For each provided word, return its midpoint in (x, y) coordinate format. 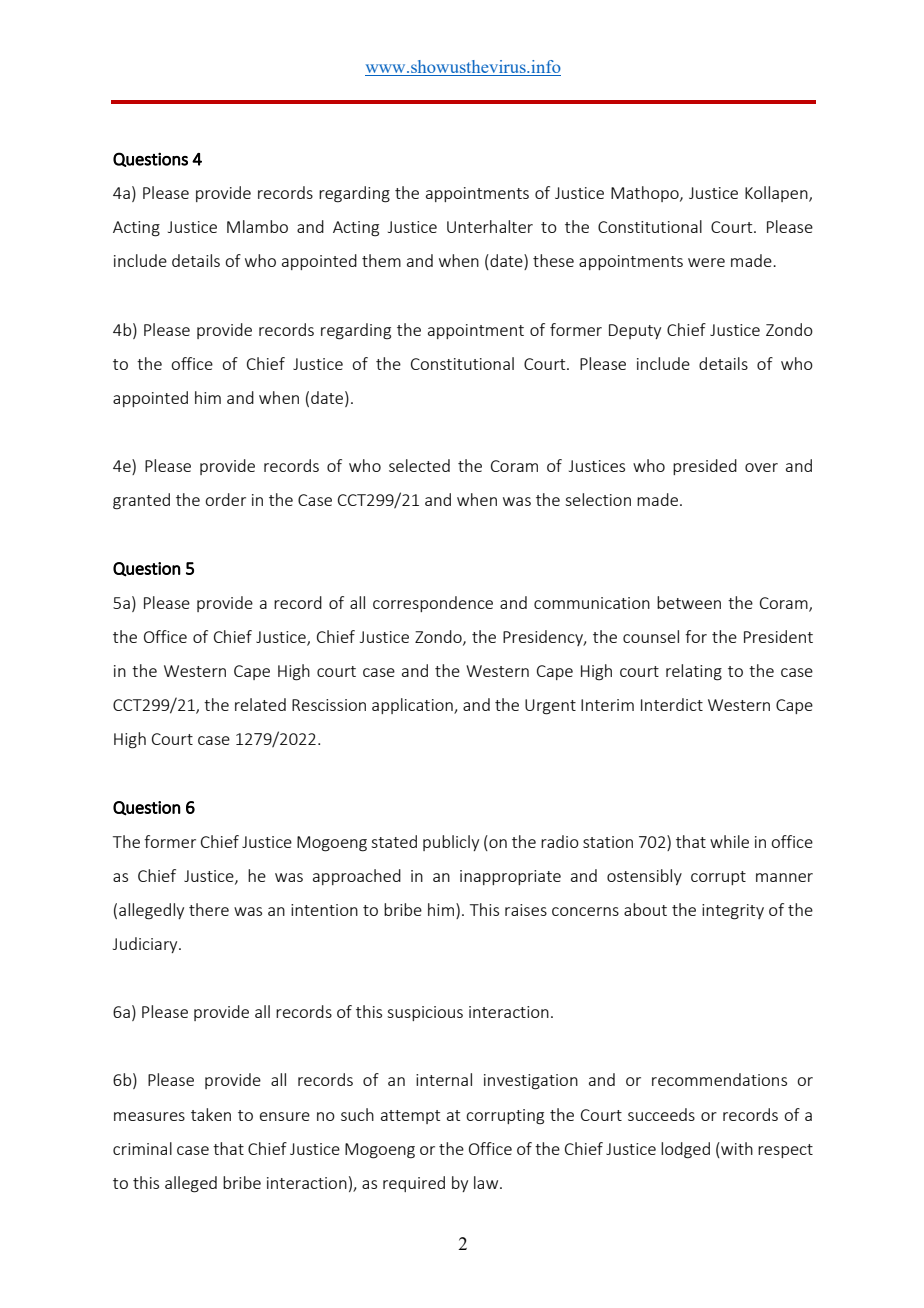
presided (705, 467)
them (381, 260)
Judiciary (146, 945)
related (260, 704)
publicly (451, 843)
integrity (733, 912)
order (225, 499)
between (689, 602)
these (553, 260)
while (729, 841)
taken (211, 1114)
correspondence (433, 604)
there (209, 909)
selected (419, 465)
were (706, 262)
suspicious (425, 1013)
